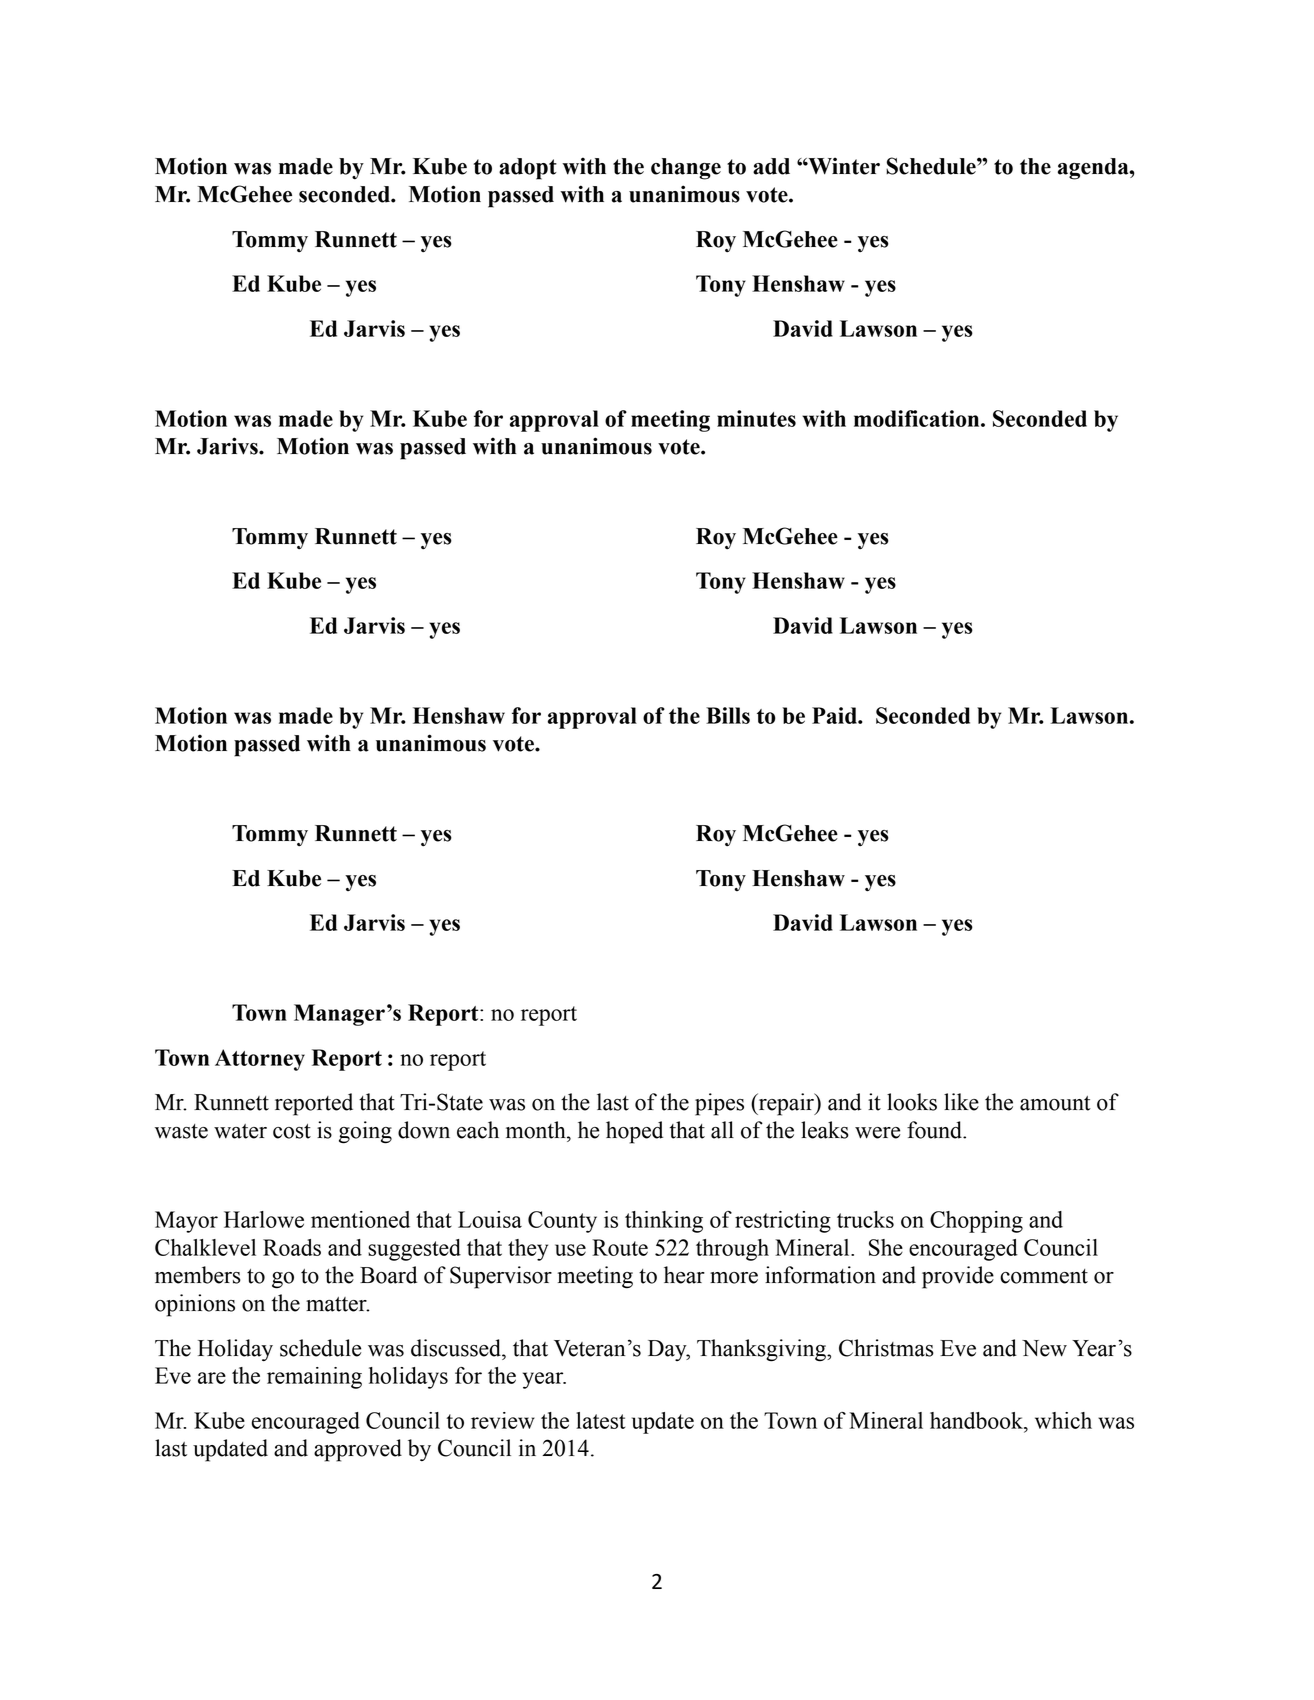  I want to click on Attorney, so click(260, 1060).
